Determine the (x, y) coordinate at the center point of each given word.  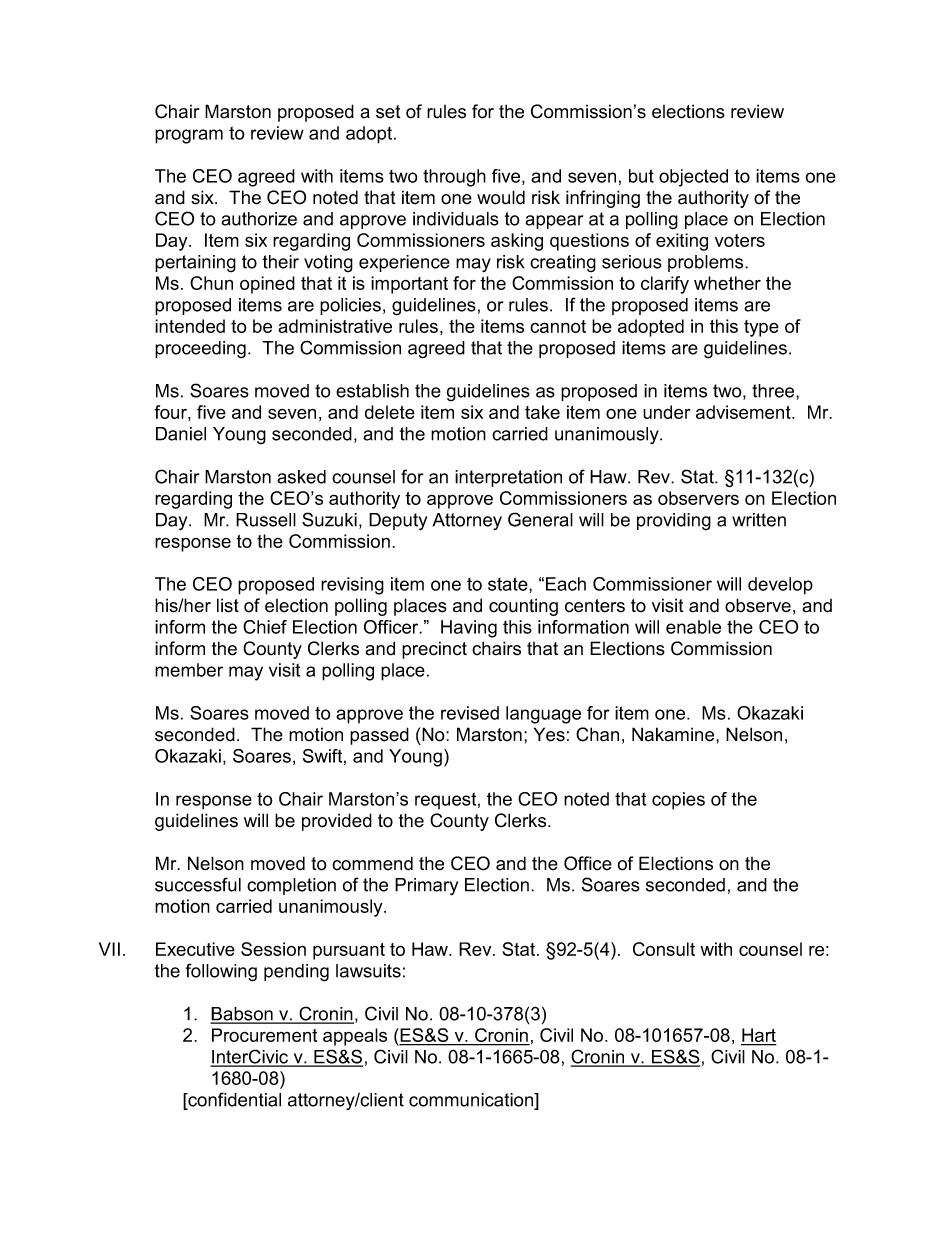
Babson (242, 1015)
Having (469, 629)
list (228, 605)
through (454, 178)
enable (693, 627)
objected (693, 178)
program (189, 136)
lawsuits (368, 971)
